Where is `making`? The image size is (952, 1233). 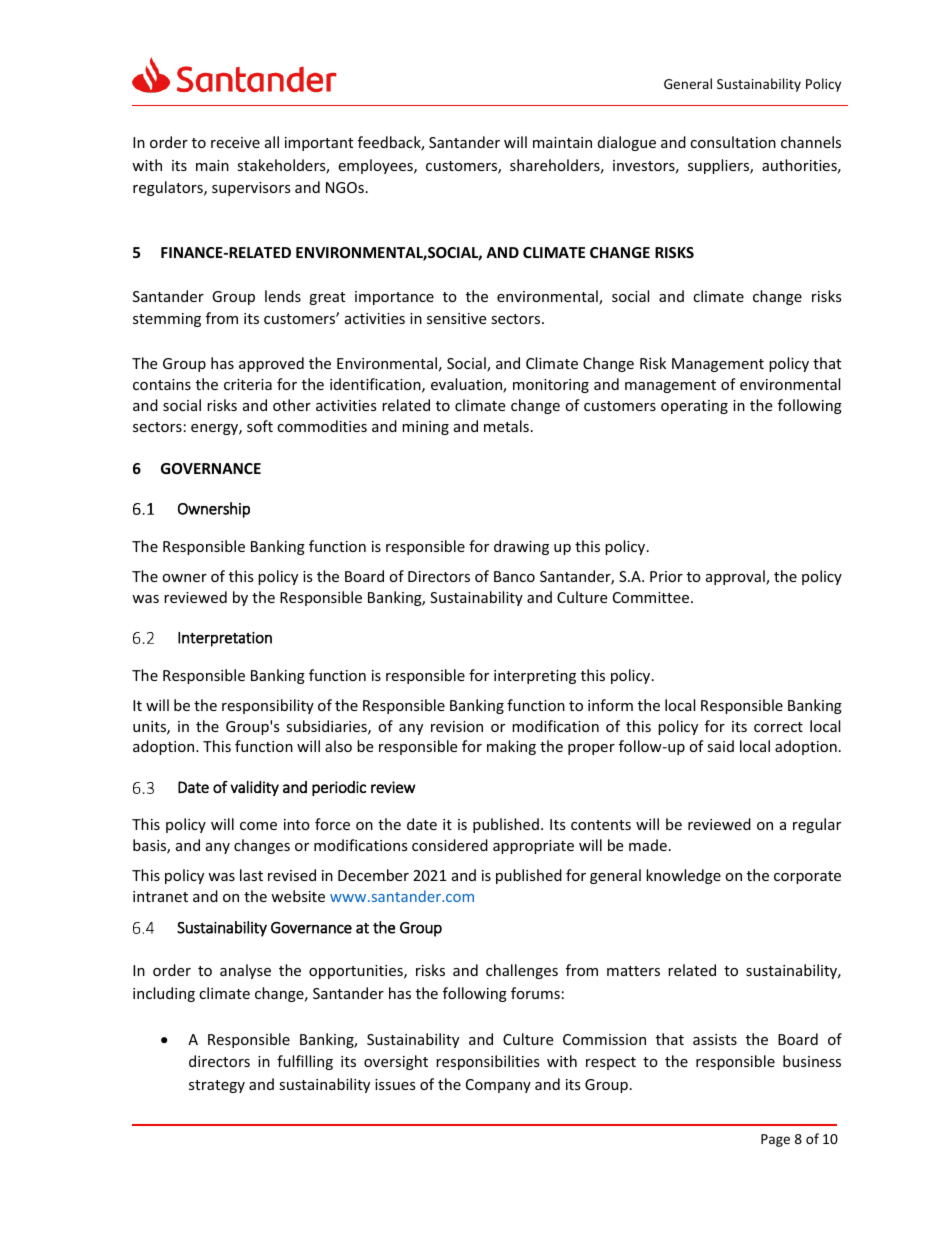
making is located at coordinates (511, 747).
